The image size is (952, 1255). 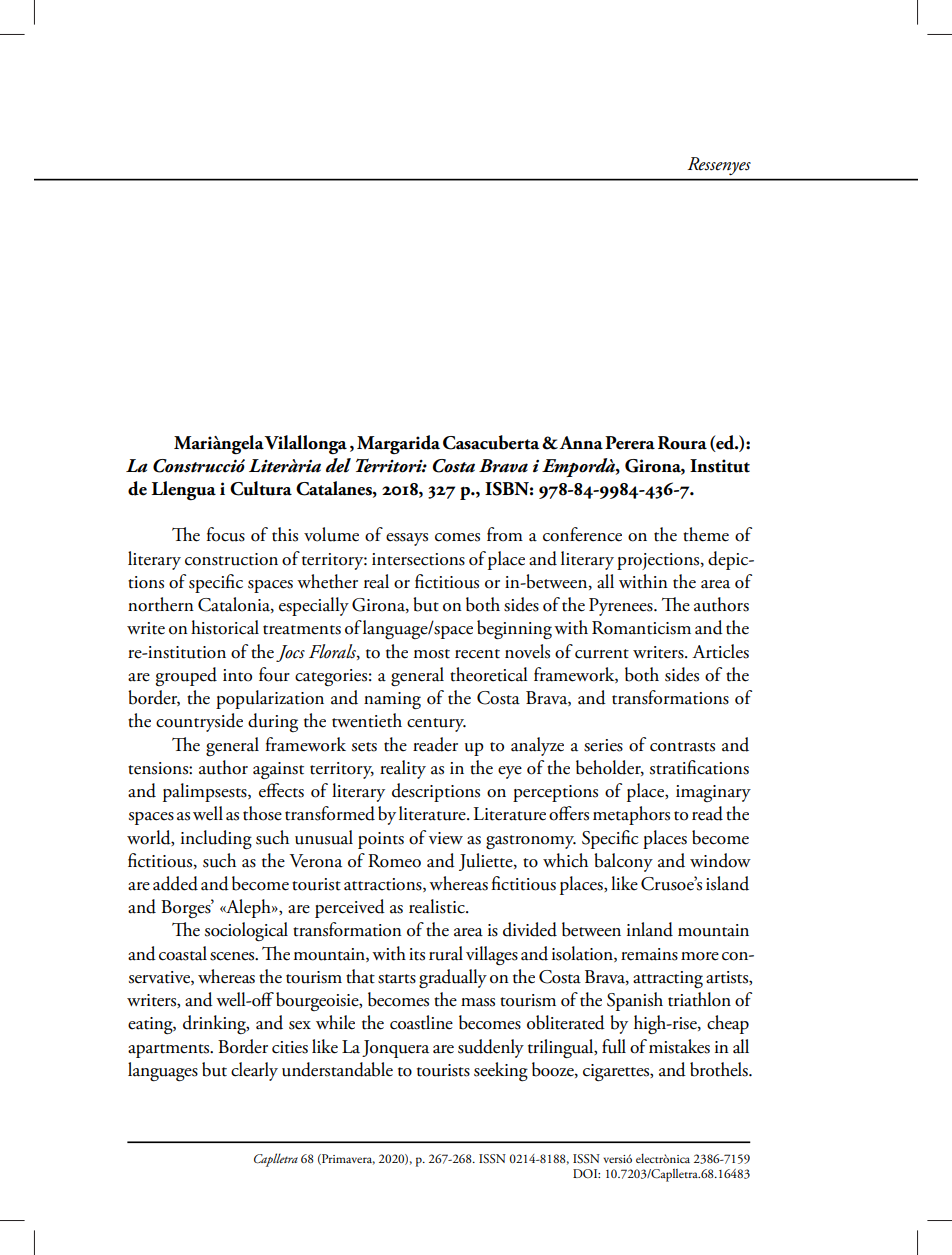 I want to click on against, so click(x=278, y=771).
